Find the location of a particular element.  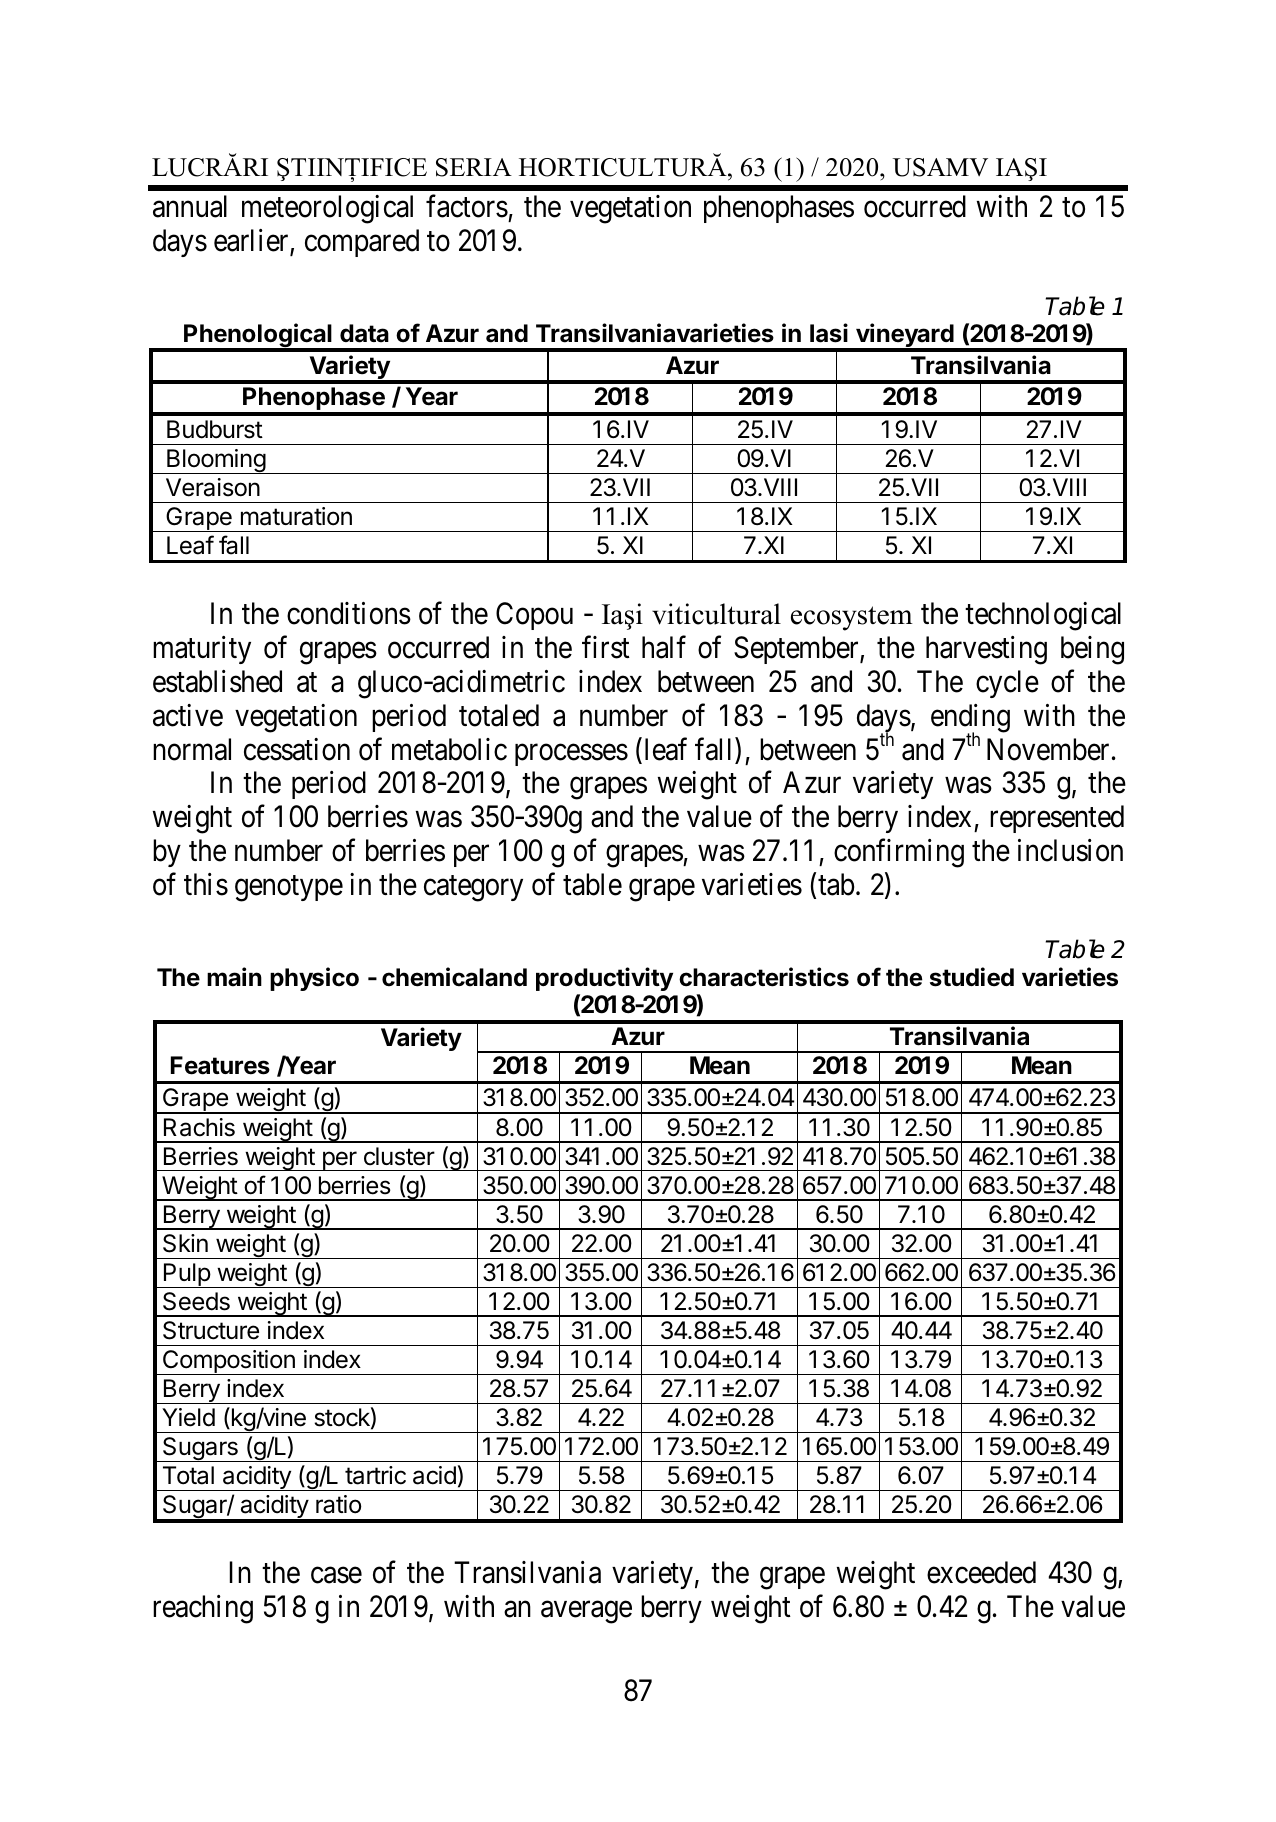

genotype is located at coordinates (289, 889).
